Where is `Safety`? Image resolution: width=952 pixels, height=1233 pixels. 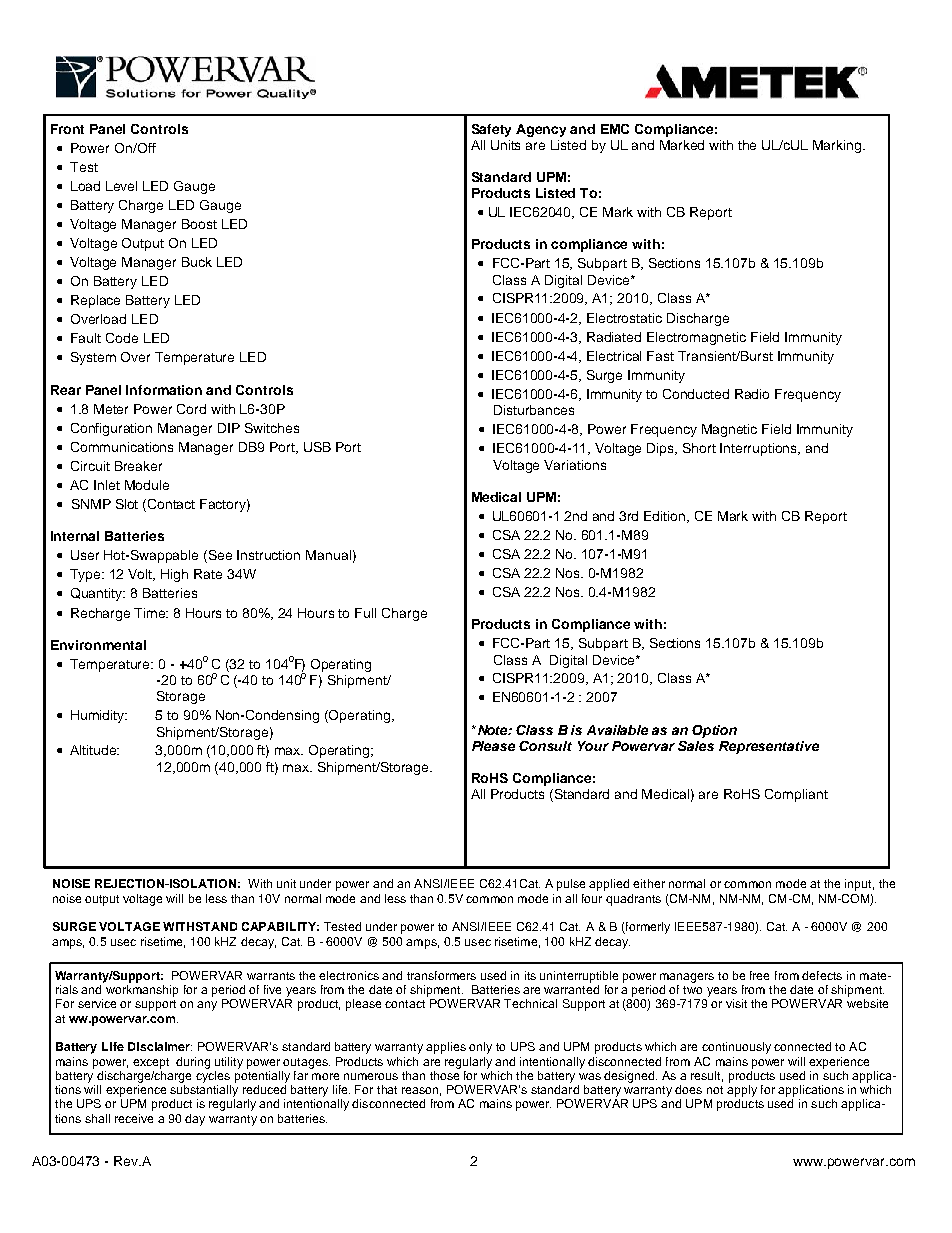 Safety is located at coordinates (491, 130).
